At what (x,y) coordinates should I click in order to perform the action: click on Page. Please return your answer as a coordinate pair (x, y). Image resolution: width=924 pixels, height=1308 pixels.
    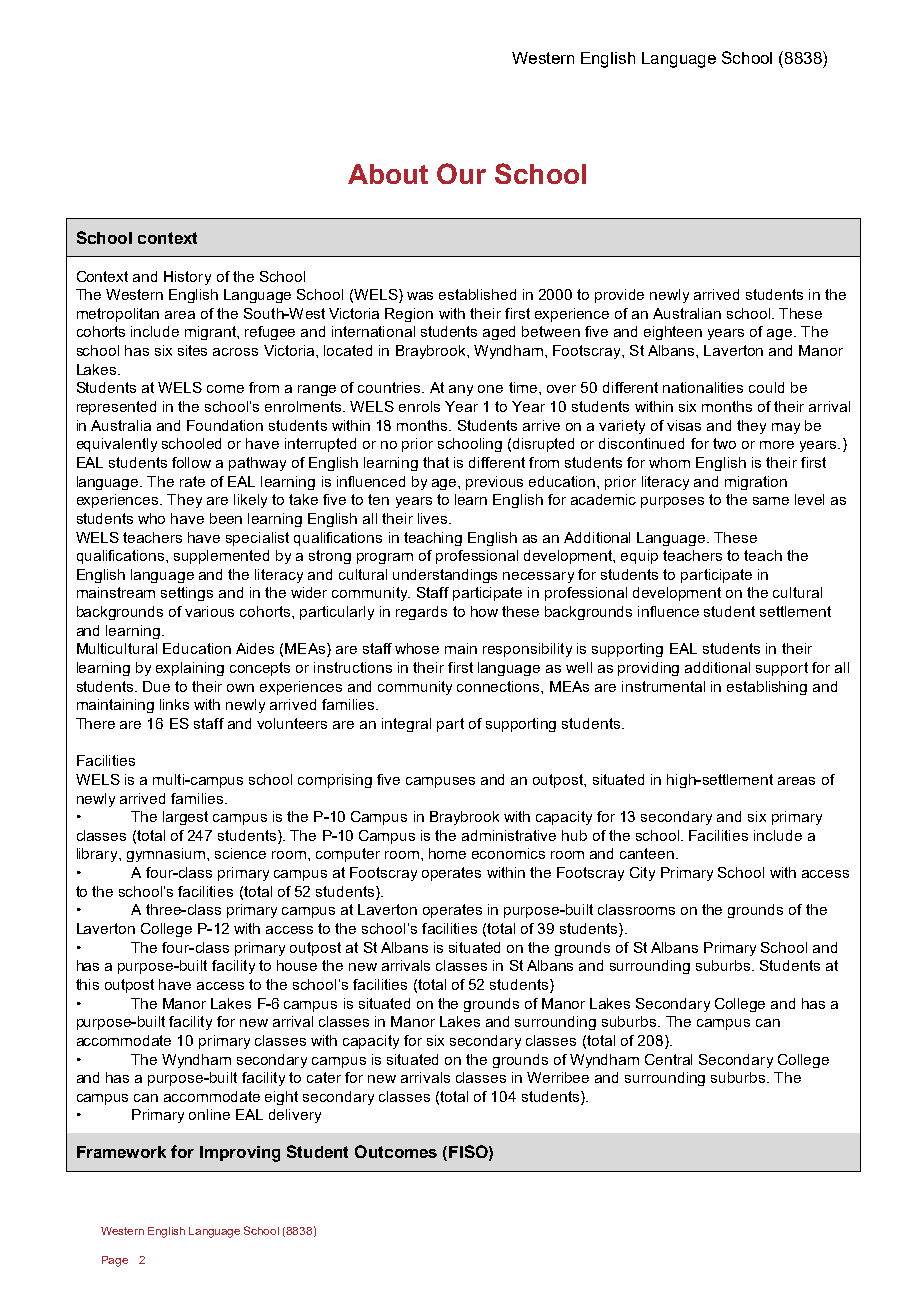
    Looking at the image, I should click on (115, 1261).
